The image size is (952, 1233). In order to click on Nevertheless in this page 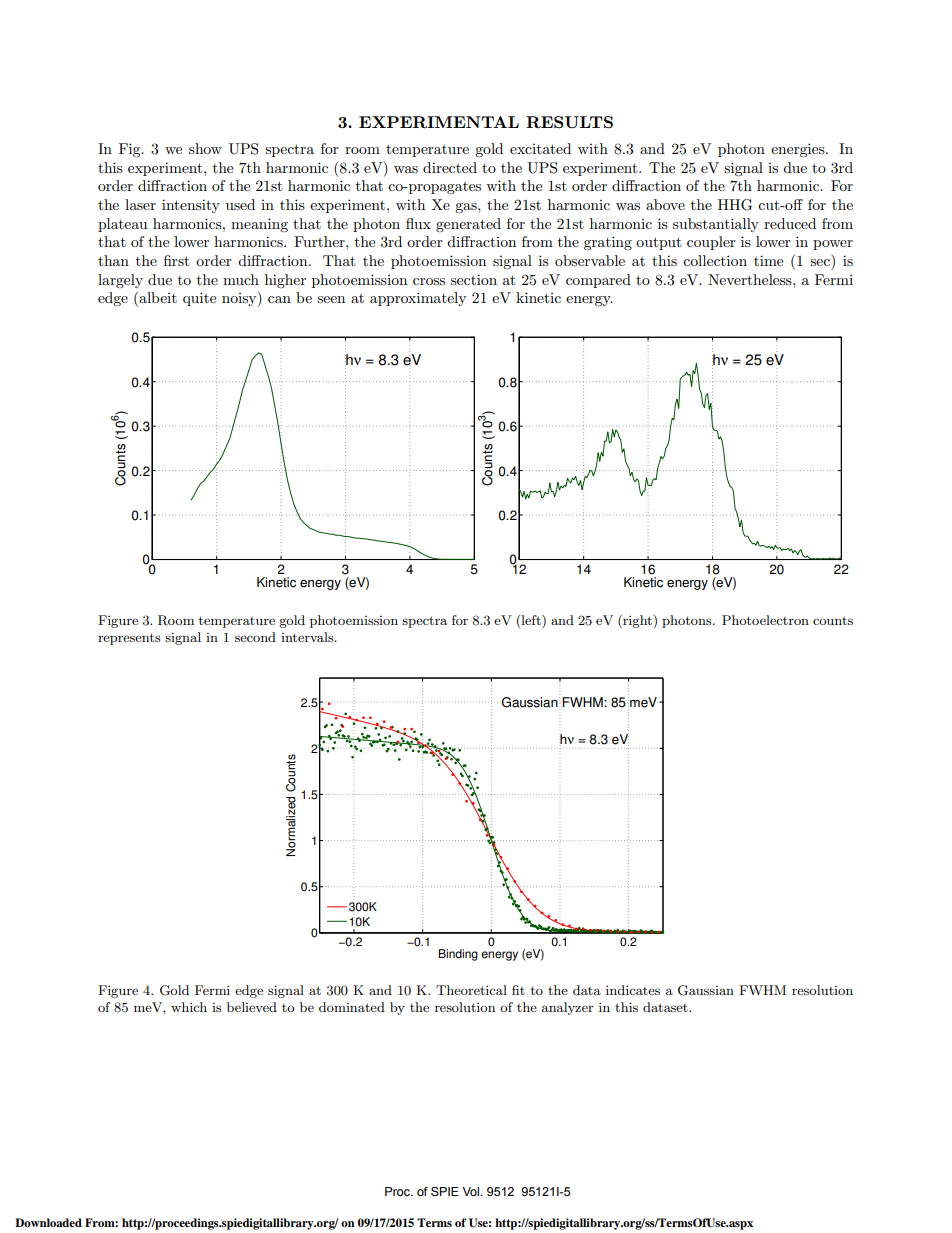, I will do `click(751, 279)`.
